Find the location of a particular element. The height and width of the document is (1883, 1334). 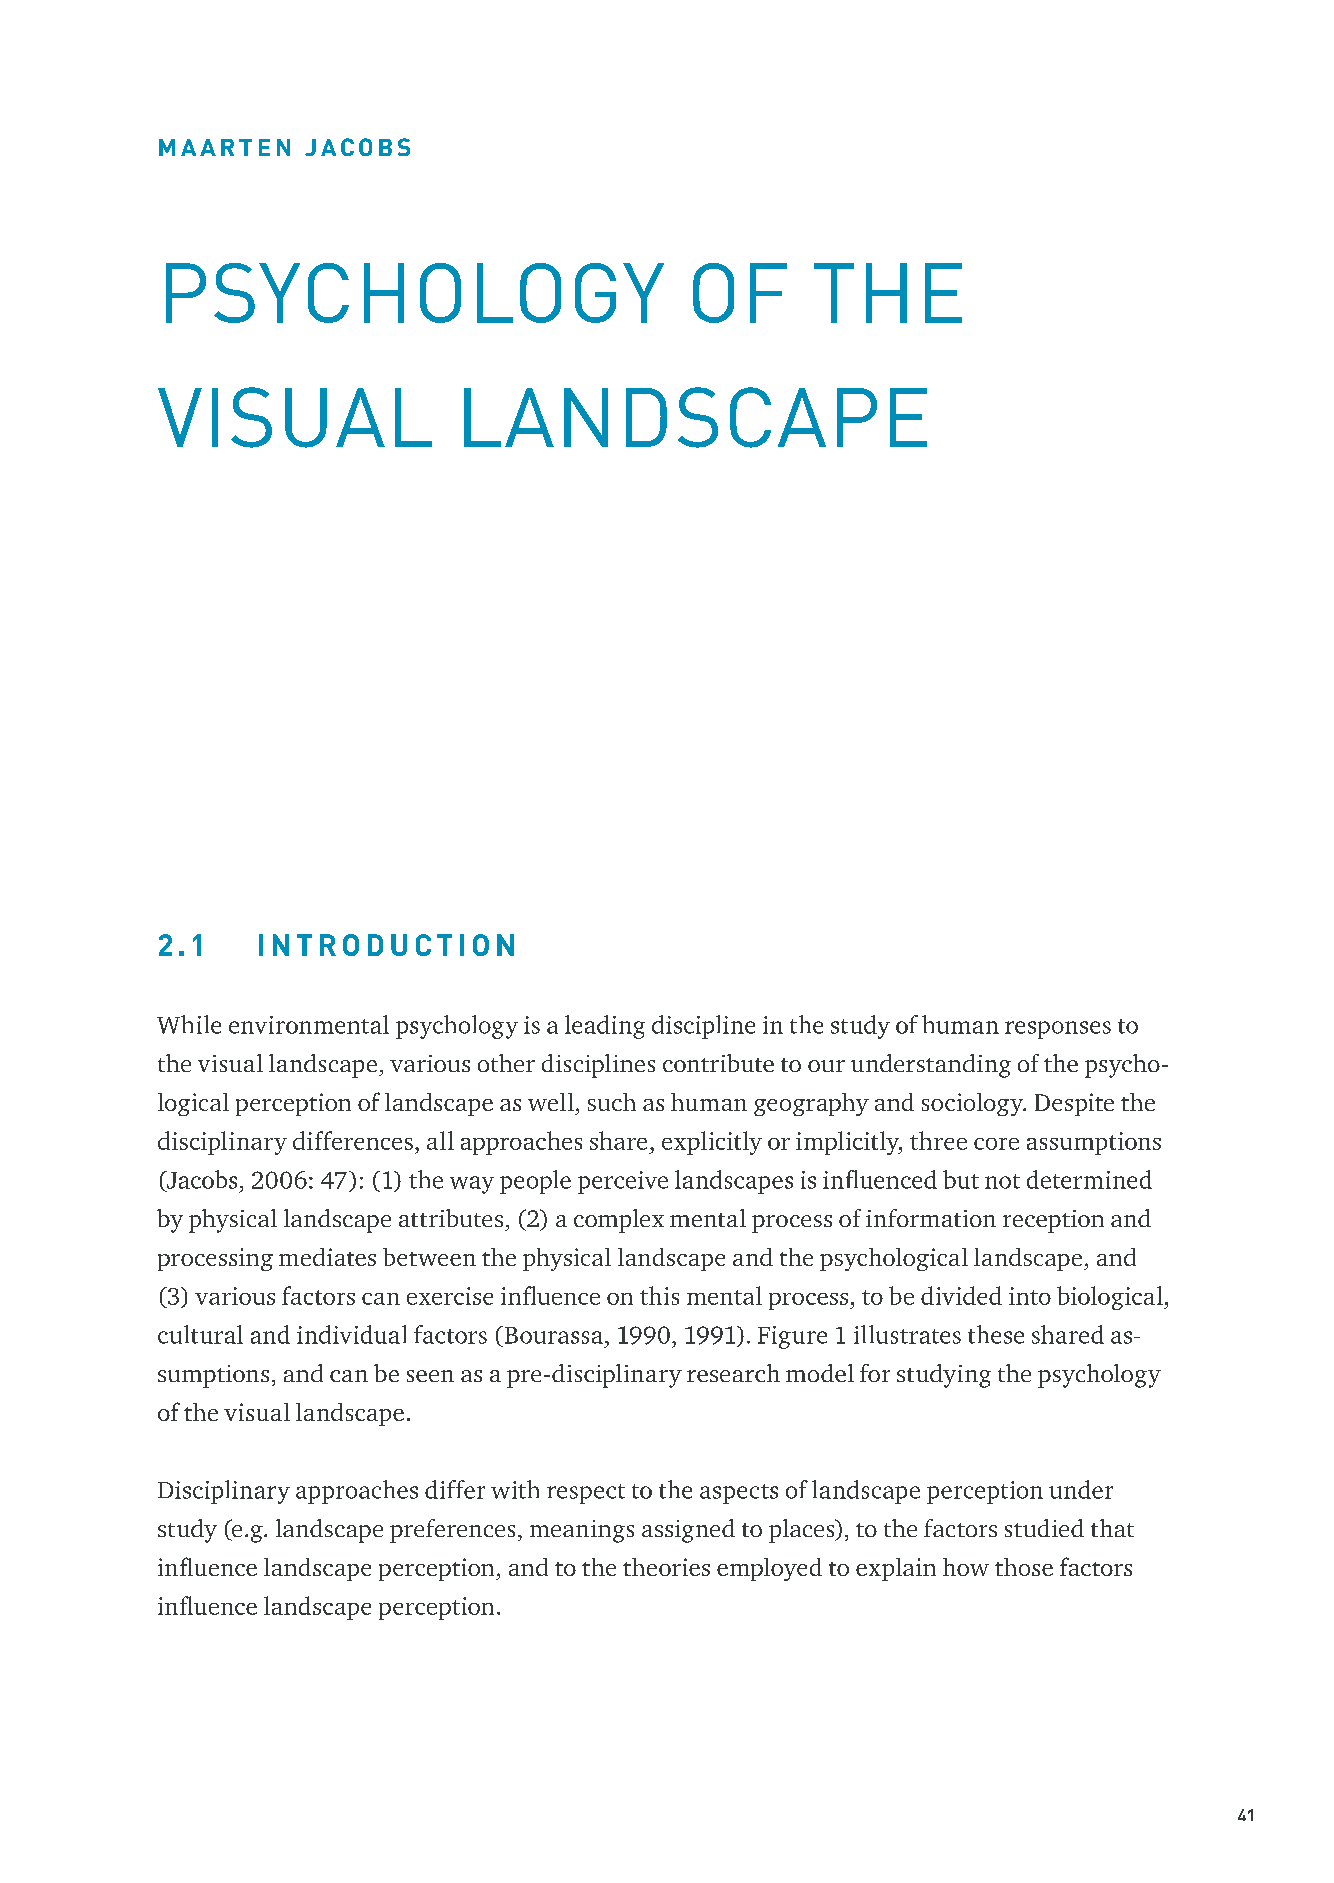

leading is located at coordinates (605, 1027).
